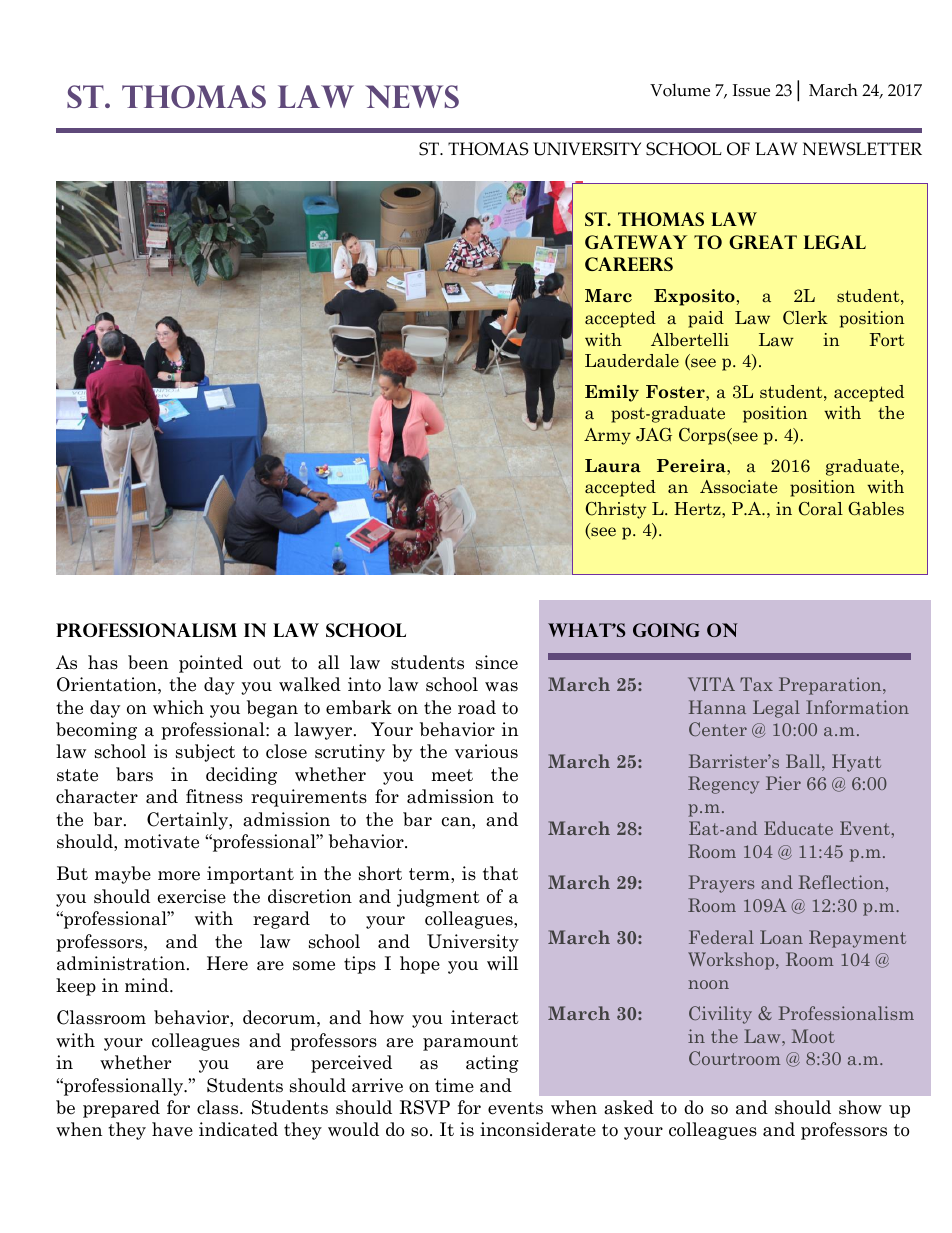 This document has height=1233, width=952. What do you see at coordinates (751, 90) in the document?
I see `Issue` at bounding box center [751, 90].
